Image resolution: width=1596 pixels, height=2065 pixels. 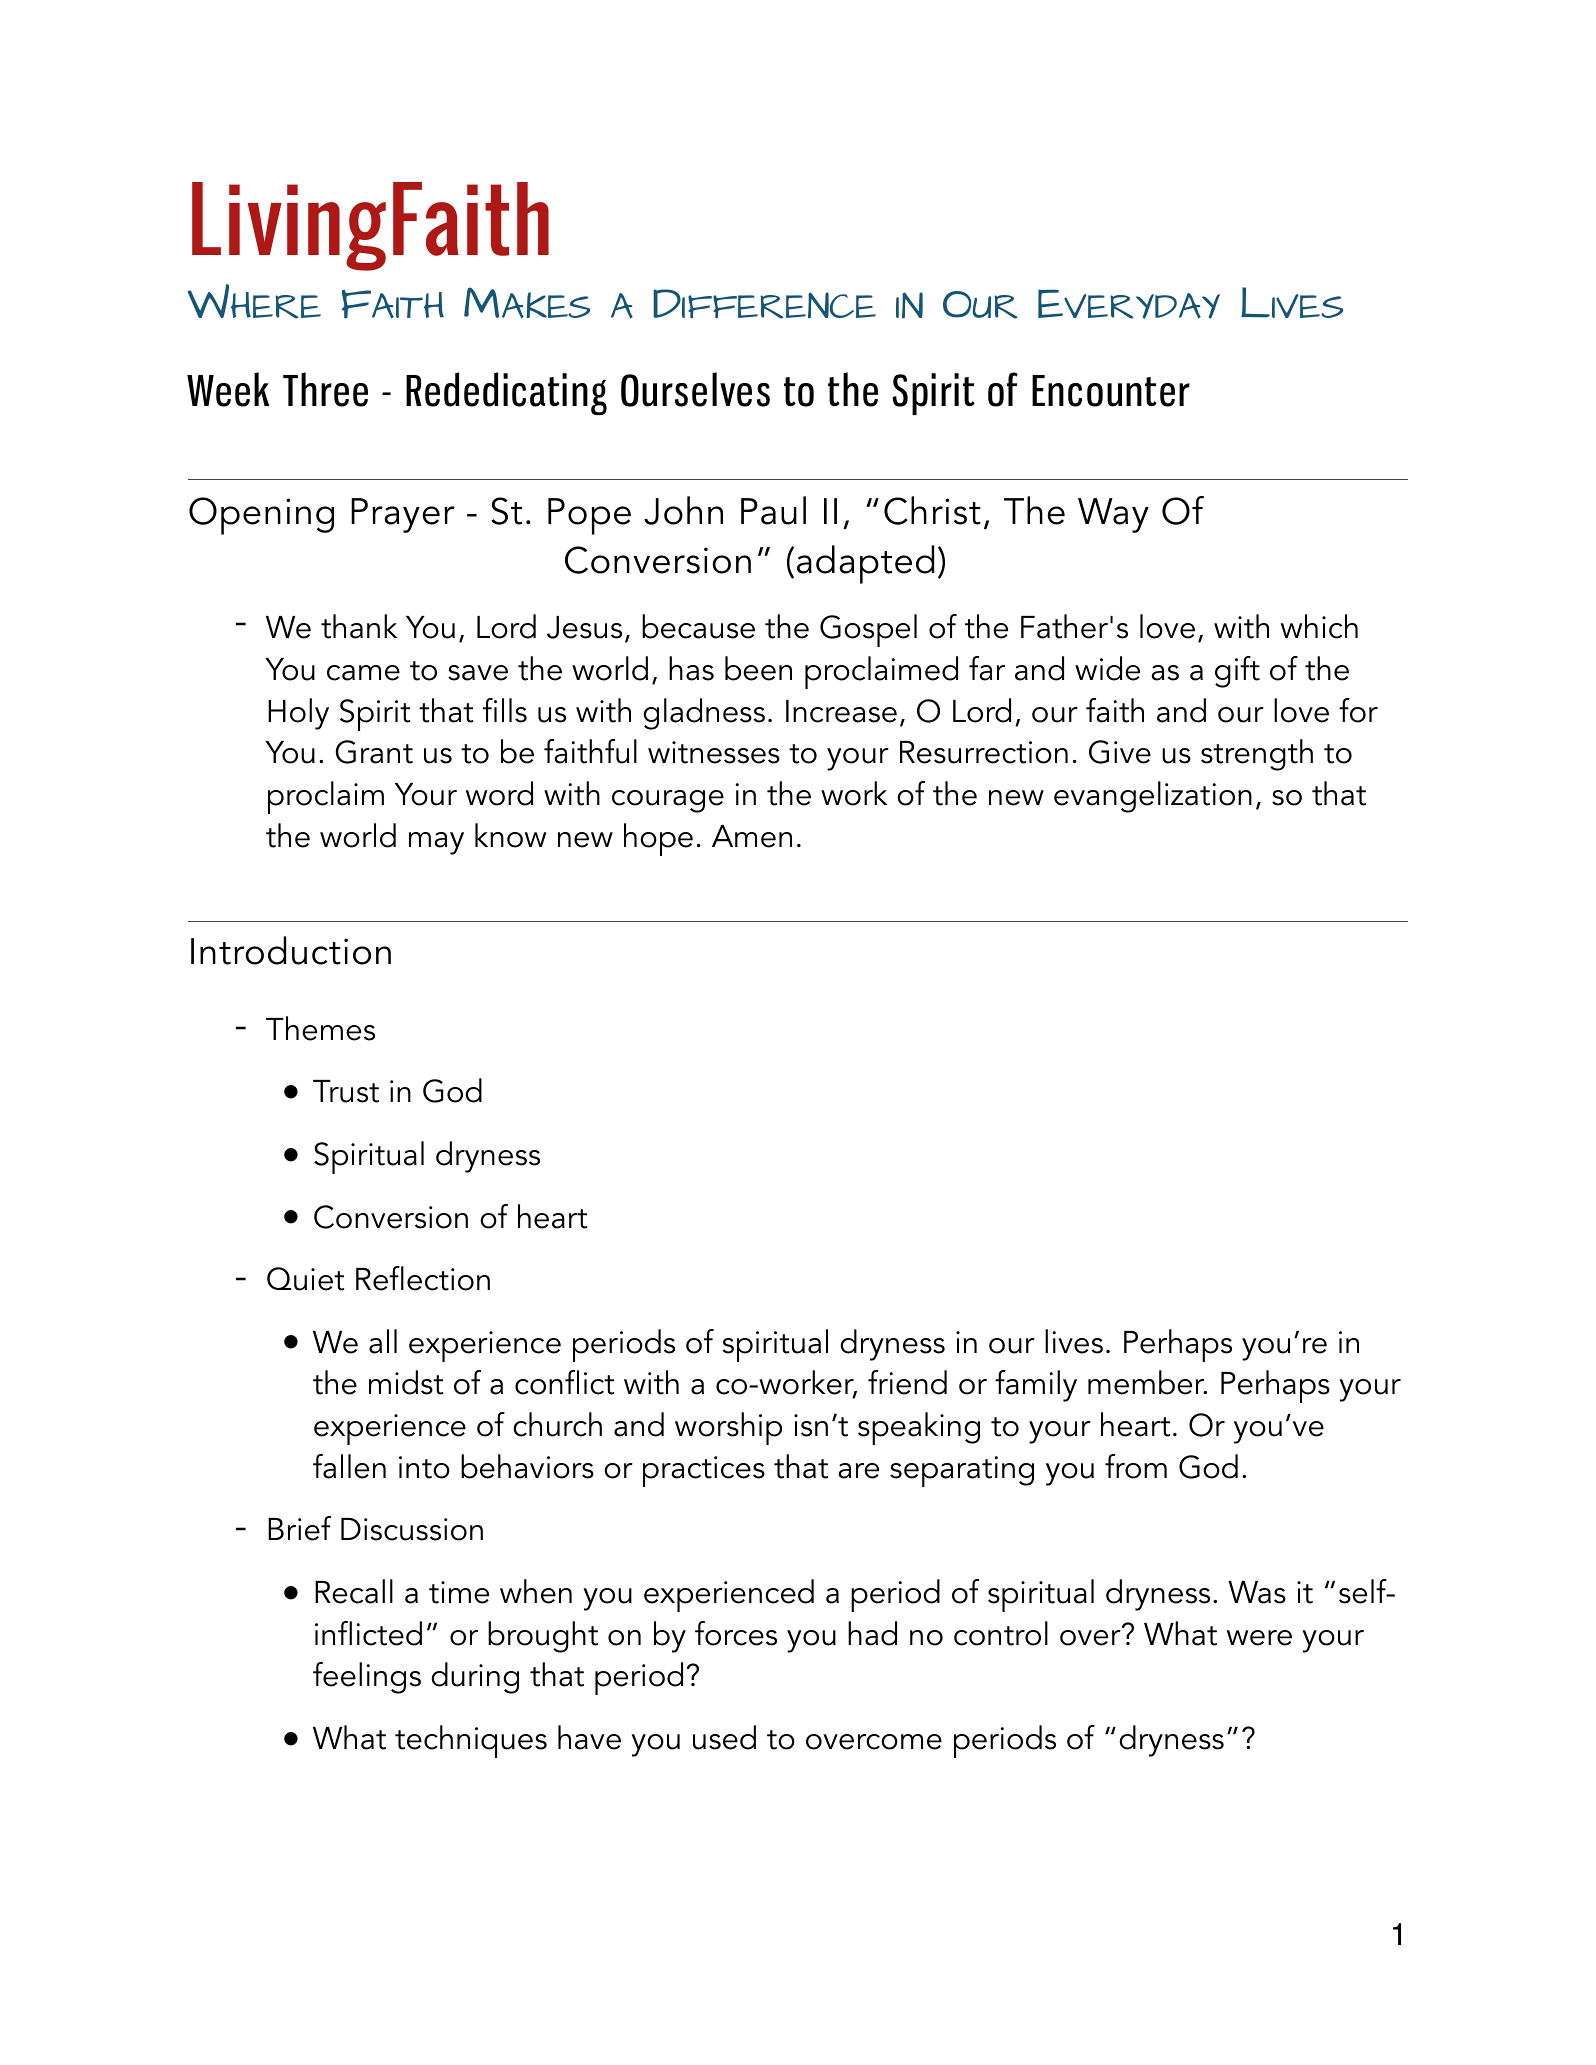 I want to click on Encounter, so click(x=1111, y=391).
